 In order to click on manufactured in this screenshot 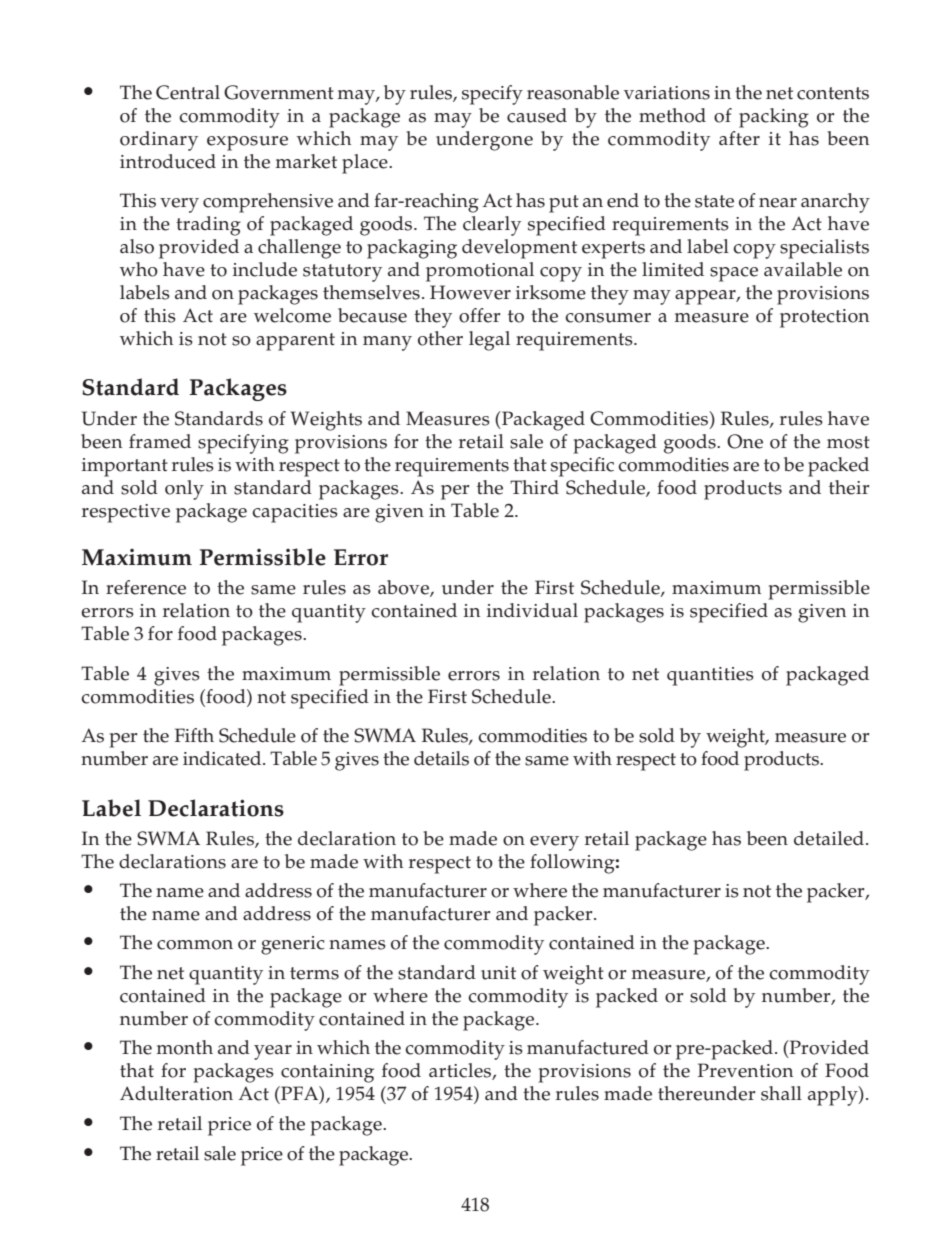, I will do `click(588, 1047)`.
